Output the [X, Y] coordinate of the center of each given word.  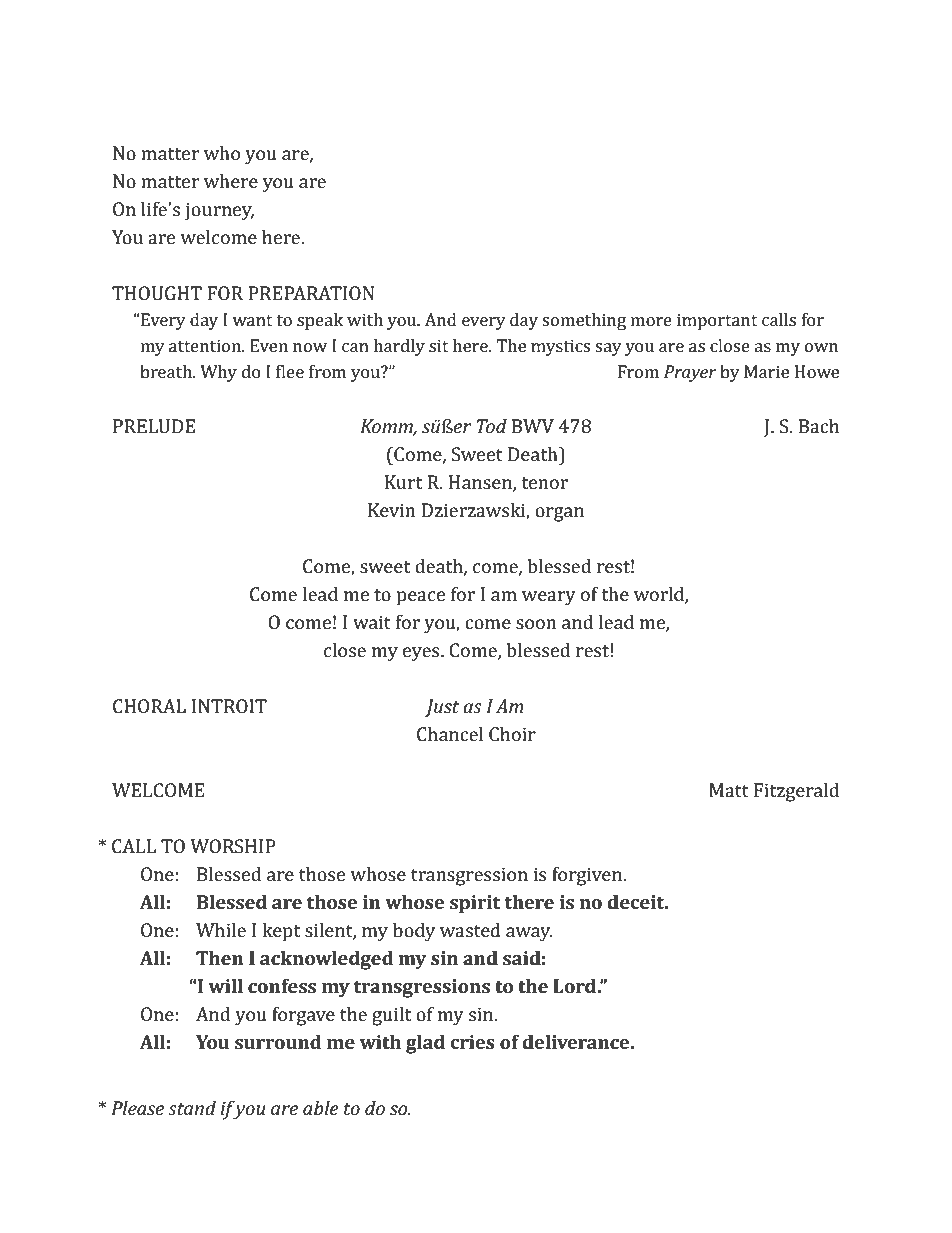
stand [192, 1108]
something [584, 321]
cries [472, 1042]
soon [536, 624]
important [717, 321]
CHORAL [149, 706]
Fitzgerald [796, 792]
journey [219, 211]
